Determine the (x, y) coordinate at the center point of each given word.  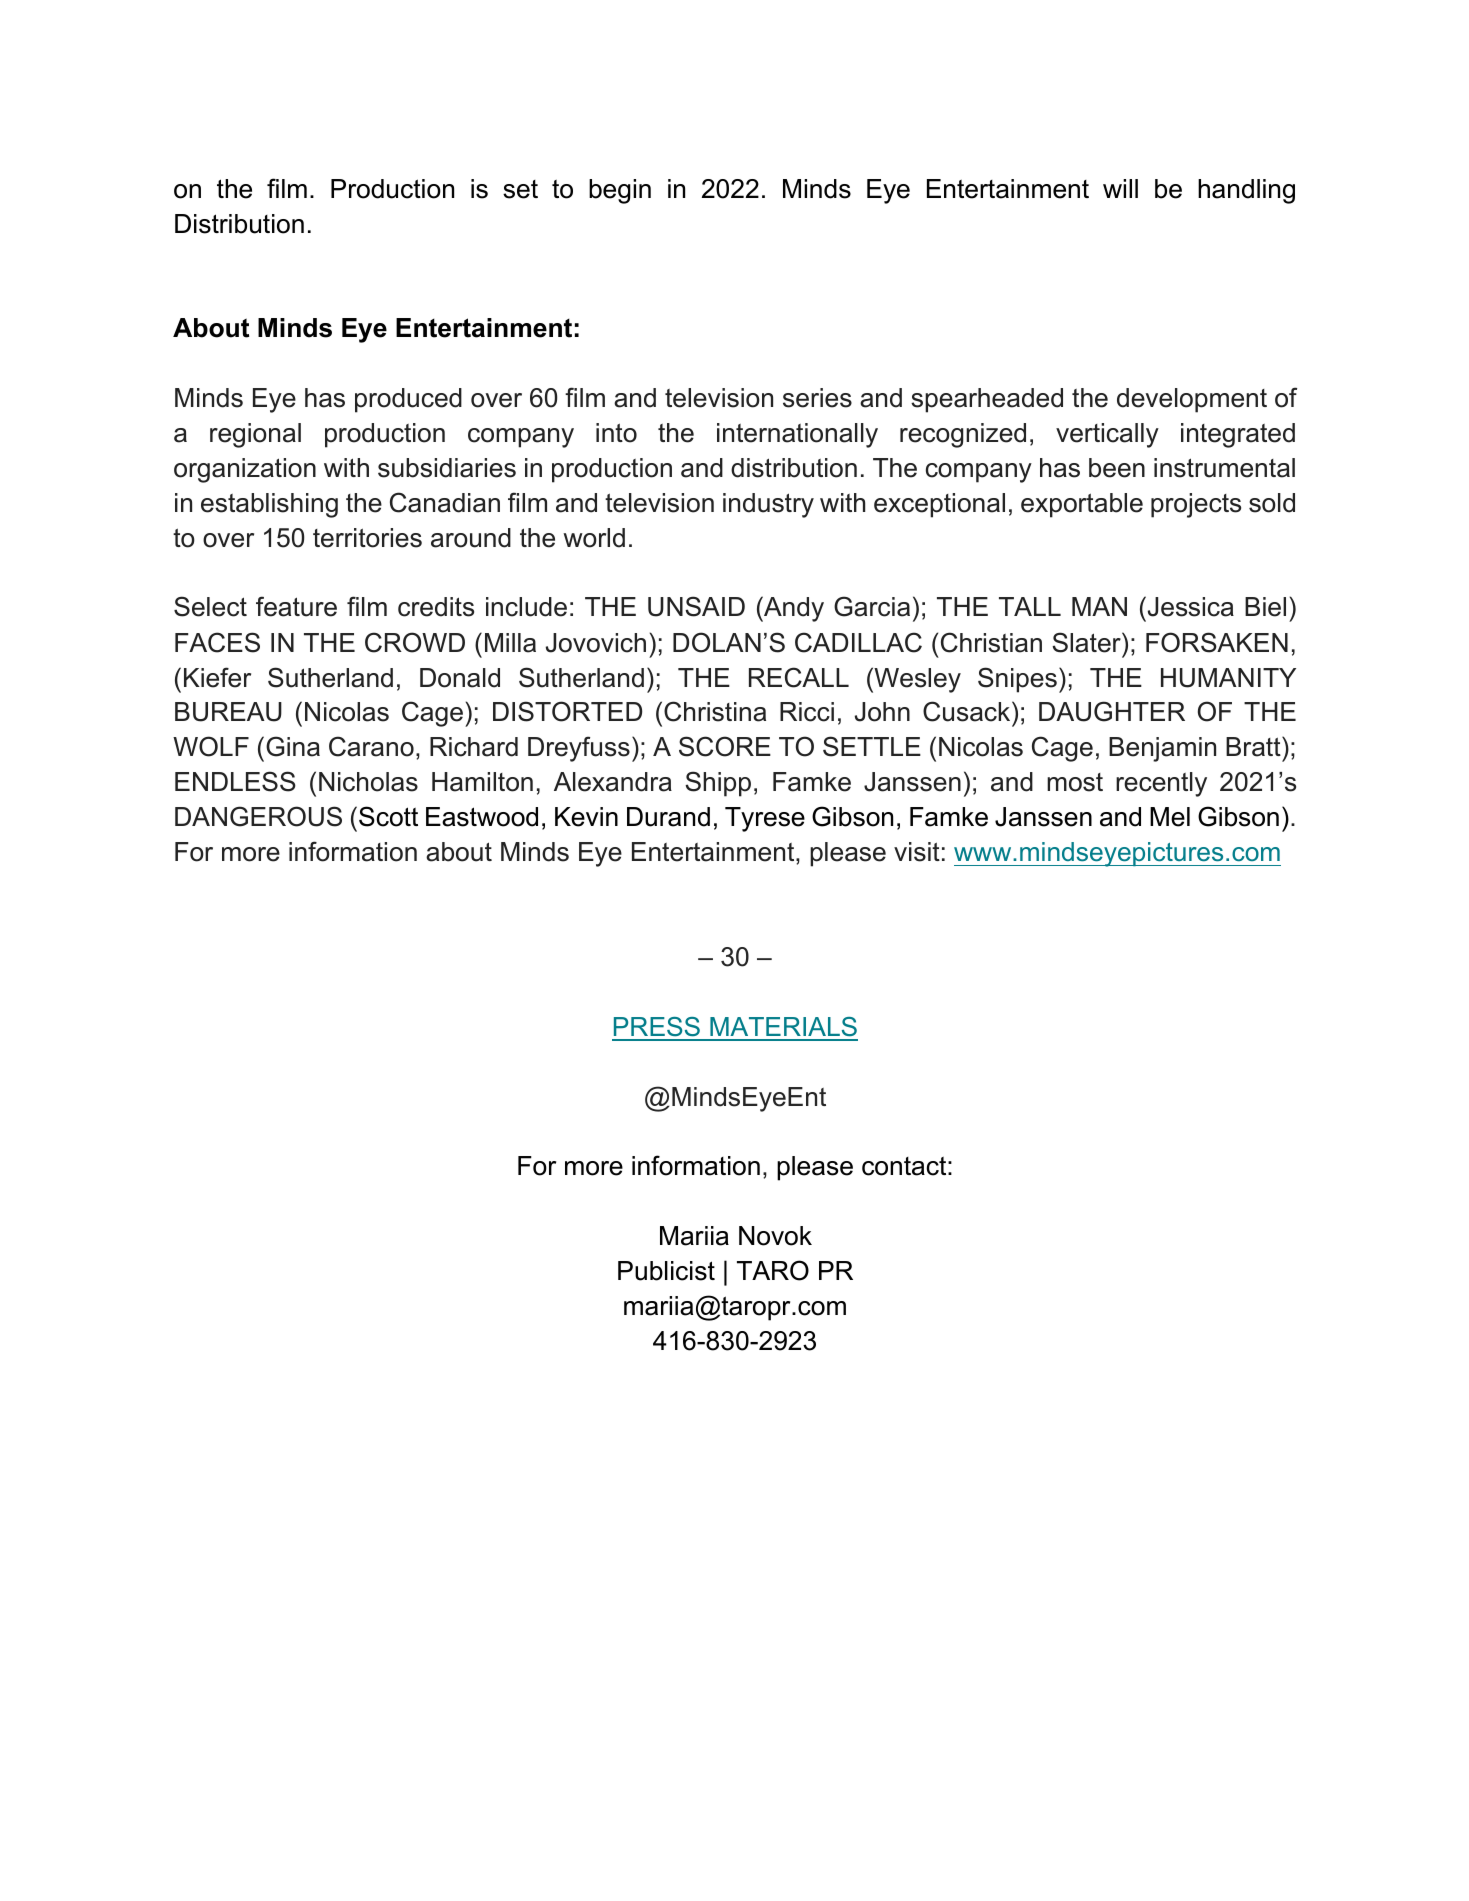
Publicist (666, 1271)
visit (917, 852)
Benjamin (1162, 749)
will (1120, 188)
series (817, 398)
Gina (293, 746)
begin (620, 191)
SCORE (725, 746)
